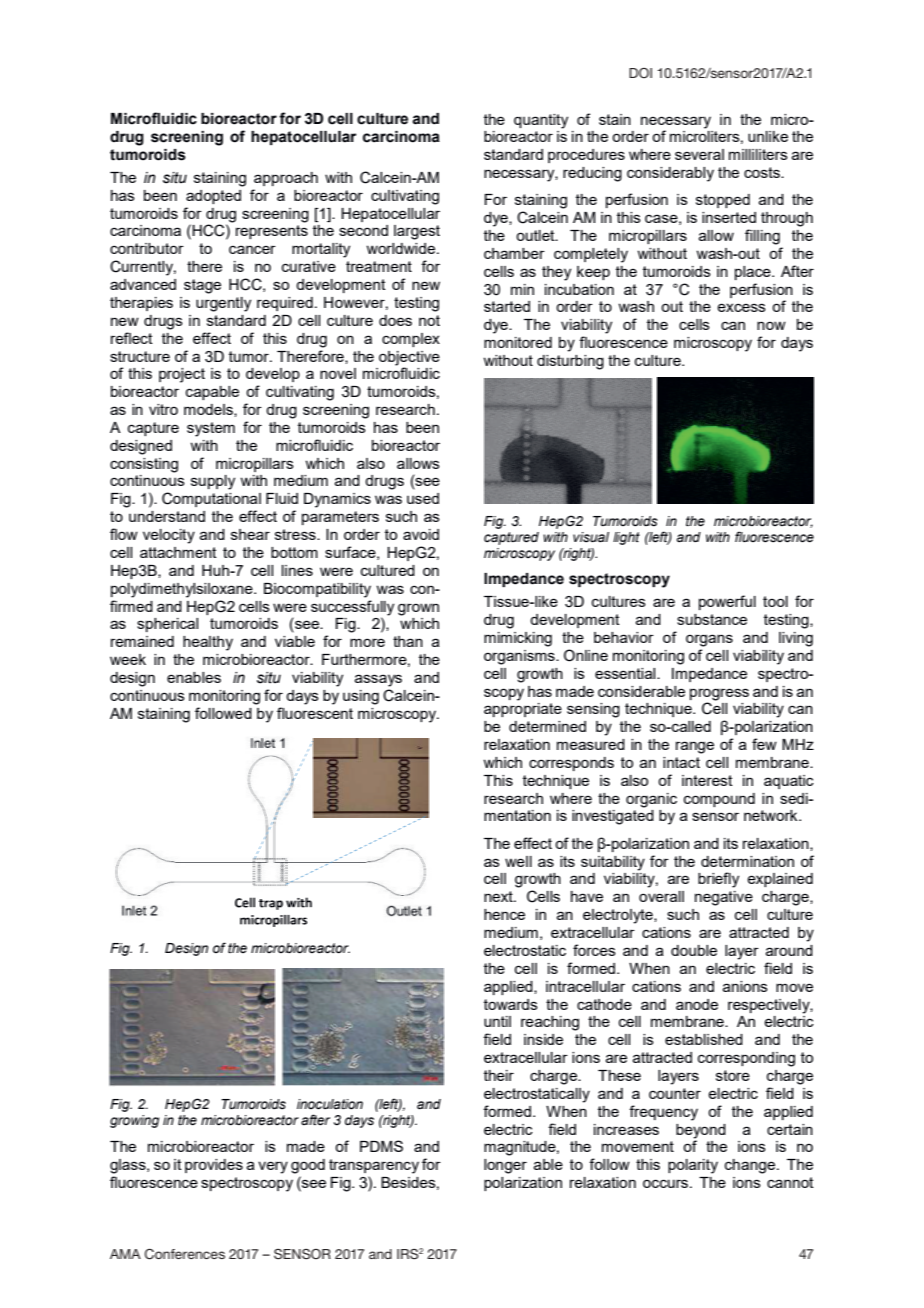 This document has height=1308, width=924. What do you see at coordinates (694, 950) in the document?
I see `double` at bounding box center [694, 950].
